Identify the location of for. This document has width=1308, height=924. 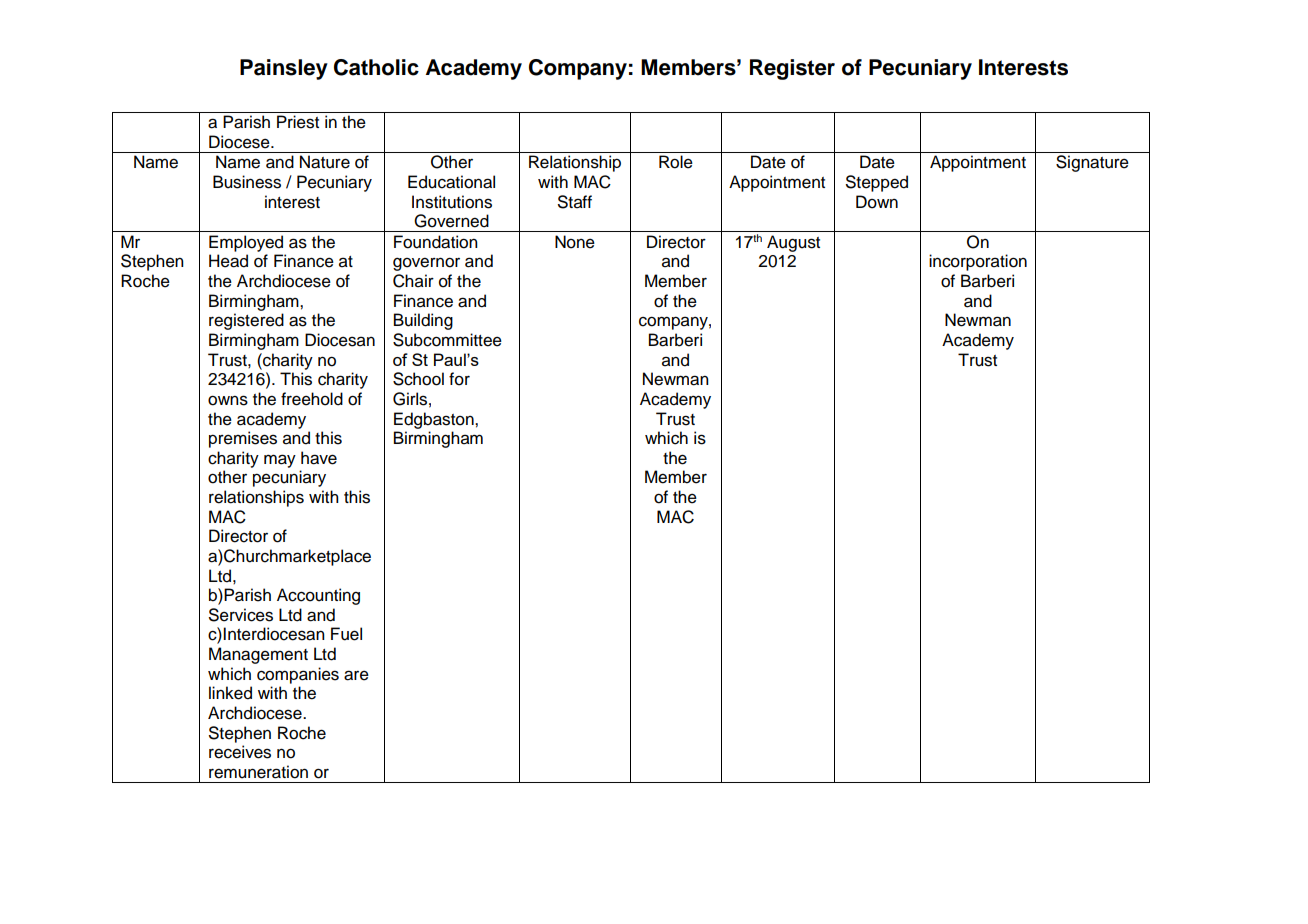
(459, 379).
